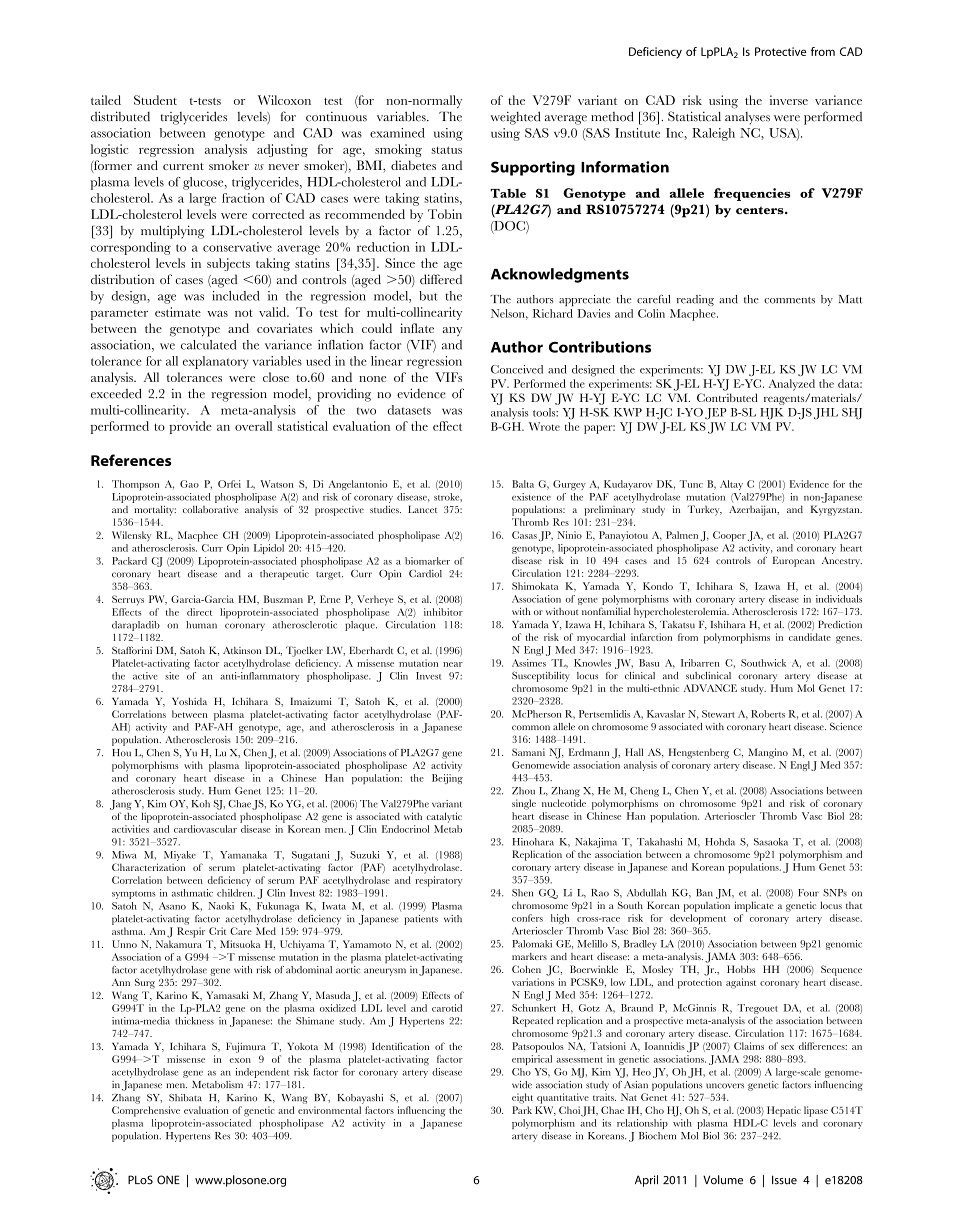 The height and width of the page is (1232, 953). Describe the element at coordinates (792, 385) in the page. I see `Analyzed` at that location.
